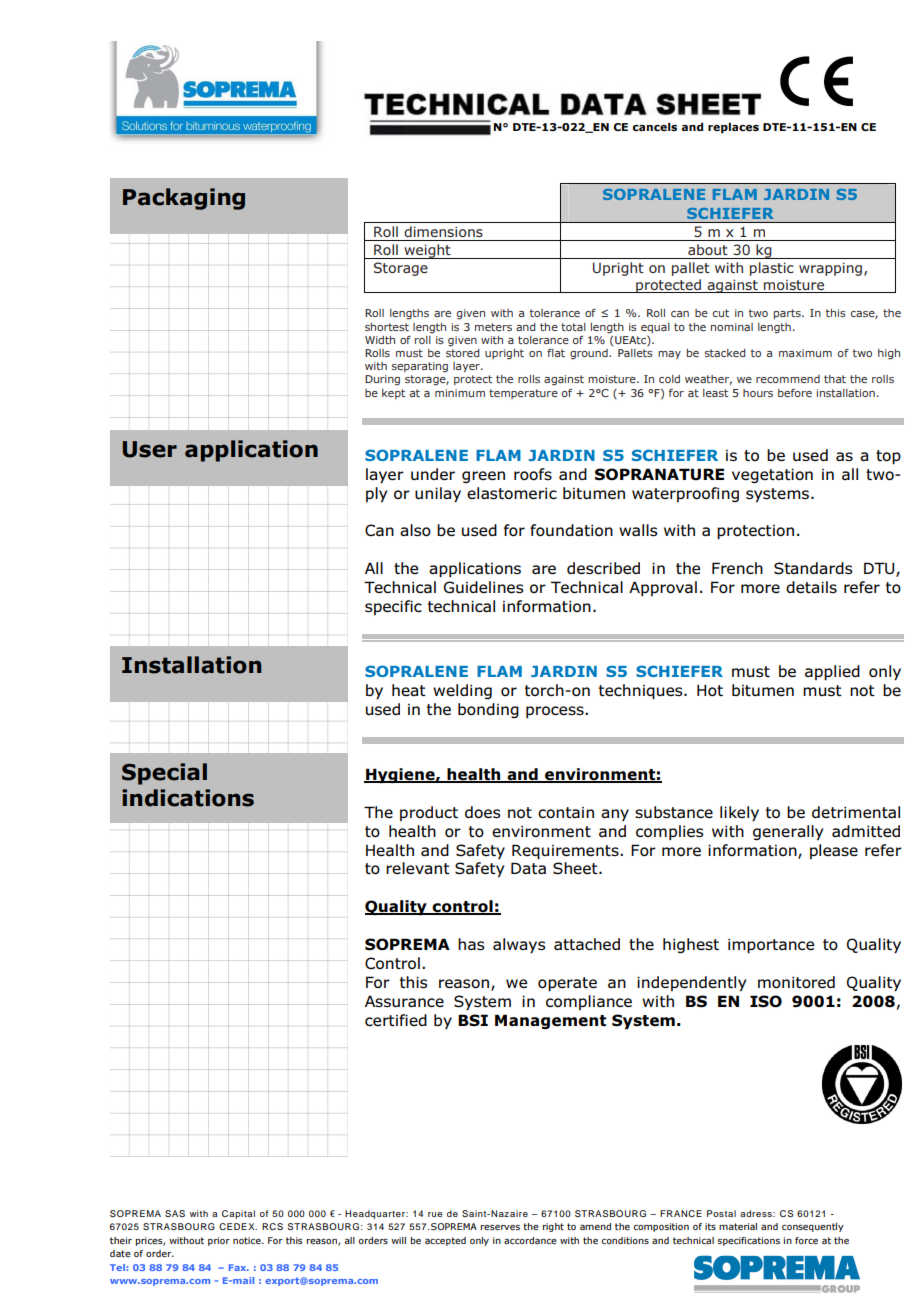 The height and width of the screenshot is (1308, 924). What do you see at coordinates (519, 945) in the screenshot?
I see `always` at bounding box center [519, 945].
